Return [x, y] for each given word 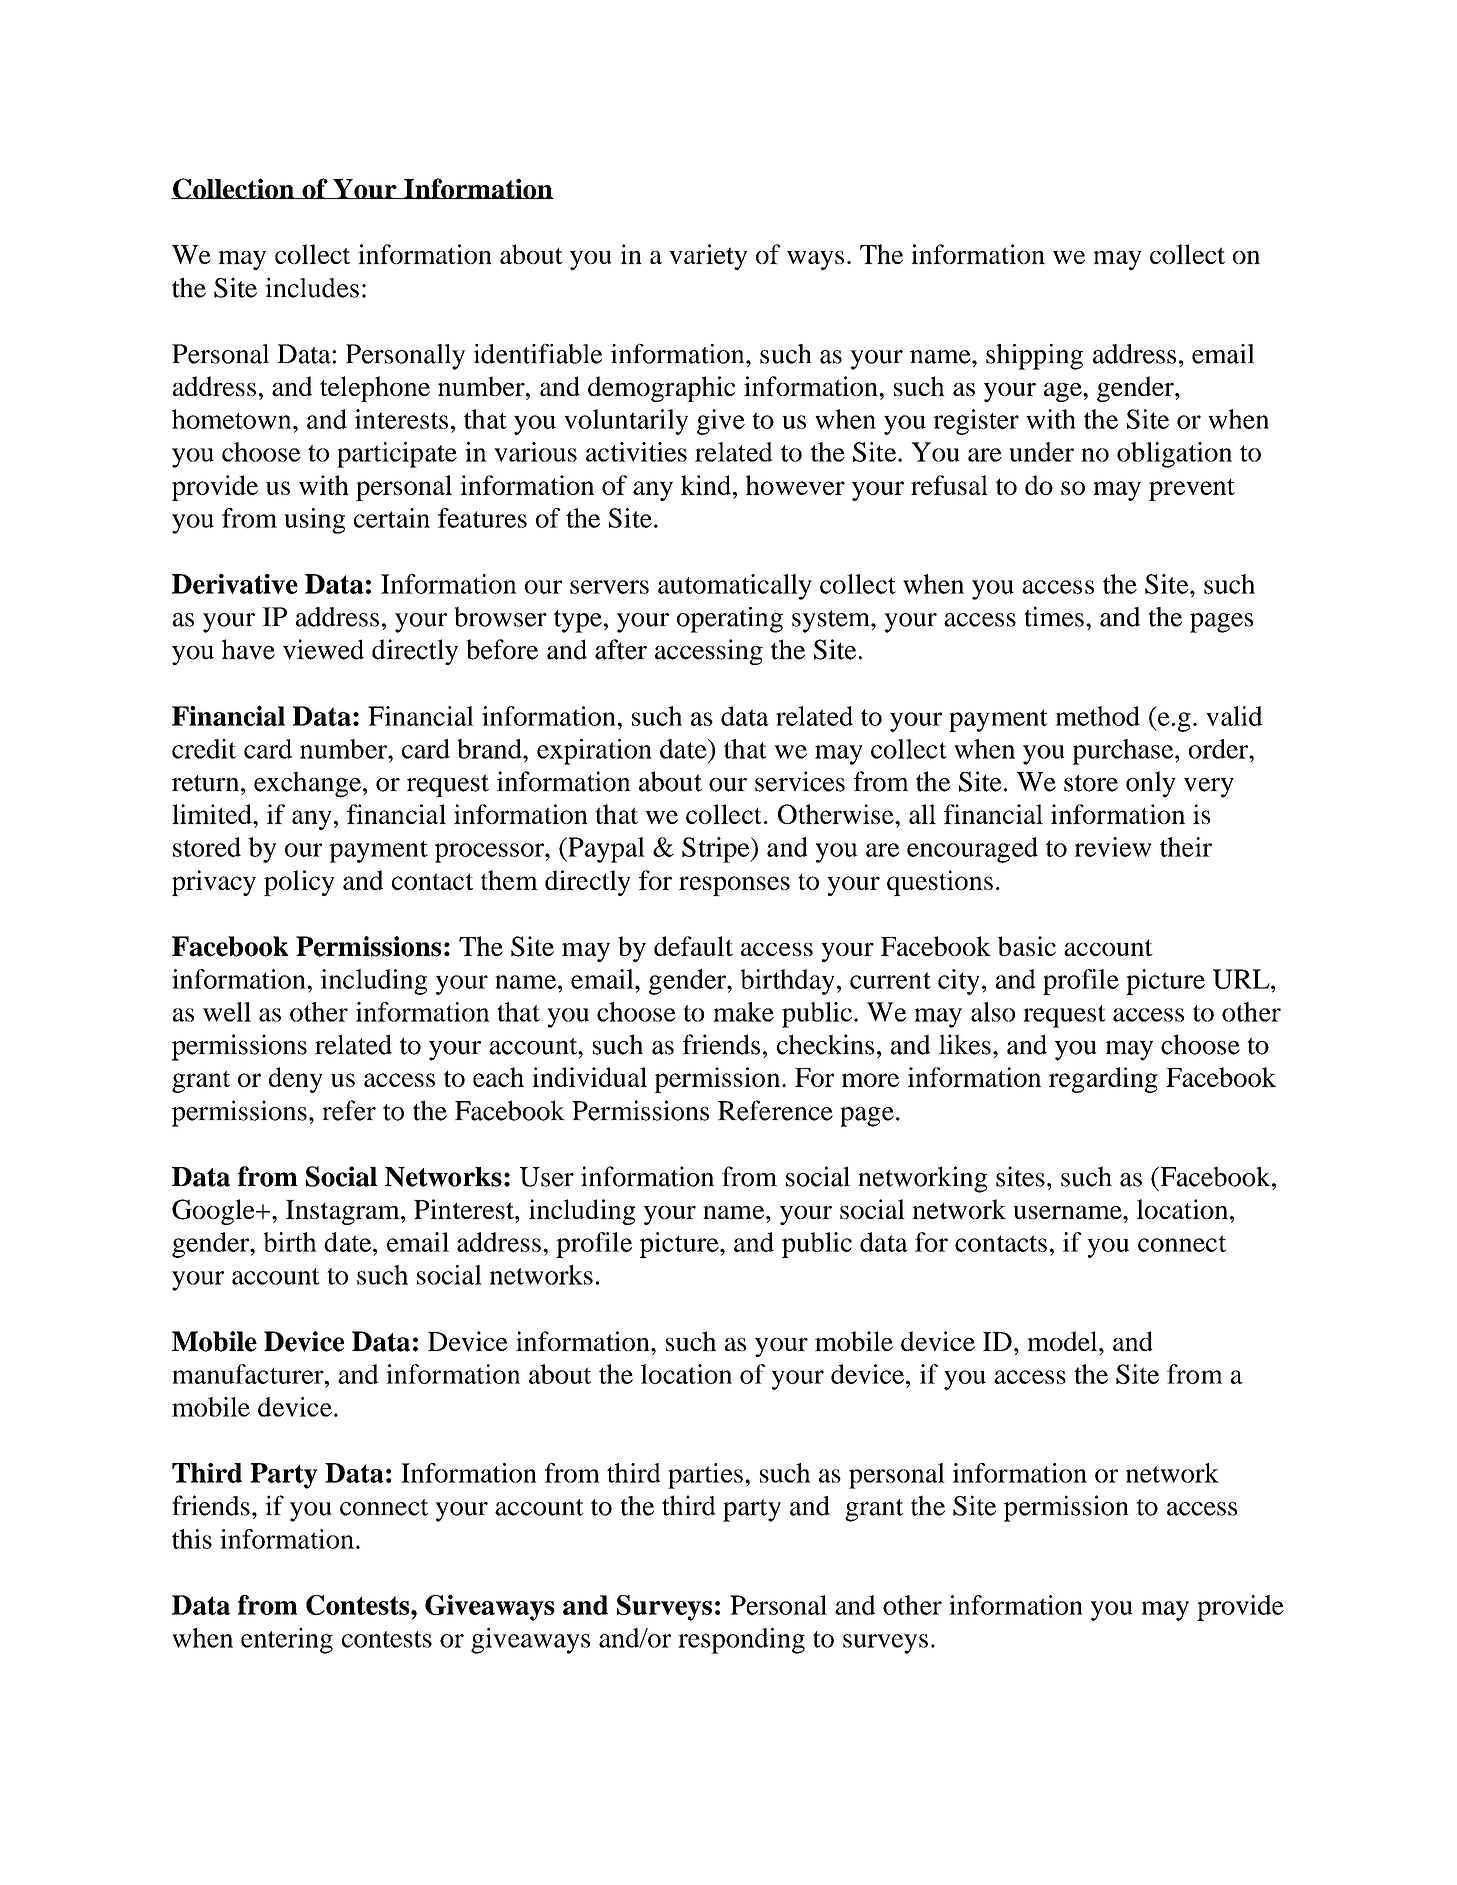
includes [312, 287]
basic [1027, 946]
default [693, 946]
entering [287, 1641]
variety [708, 257]
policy [299, 883]
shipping [1034, 357]
